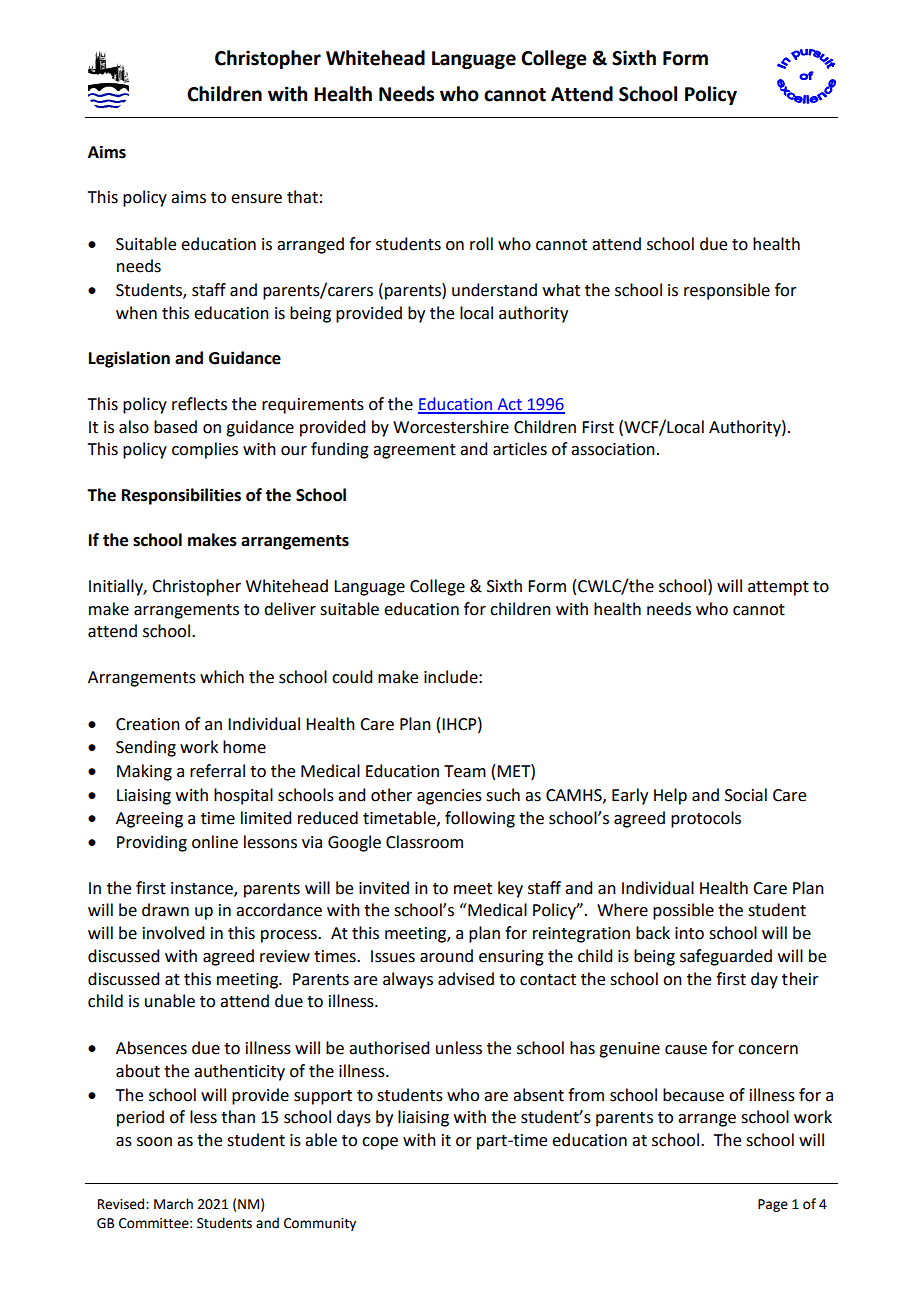  I want to click on safeguarded, so click(726, 957).
